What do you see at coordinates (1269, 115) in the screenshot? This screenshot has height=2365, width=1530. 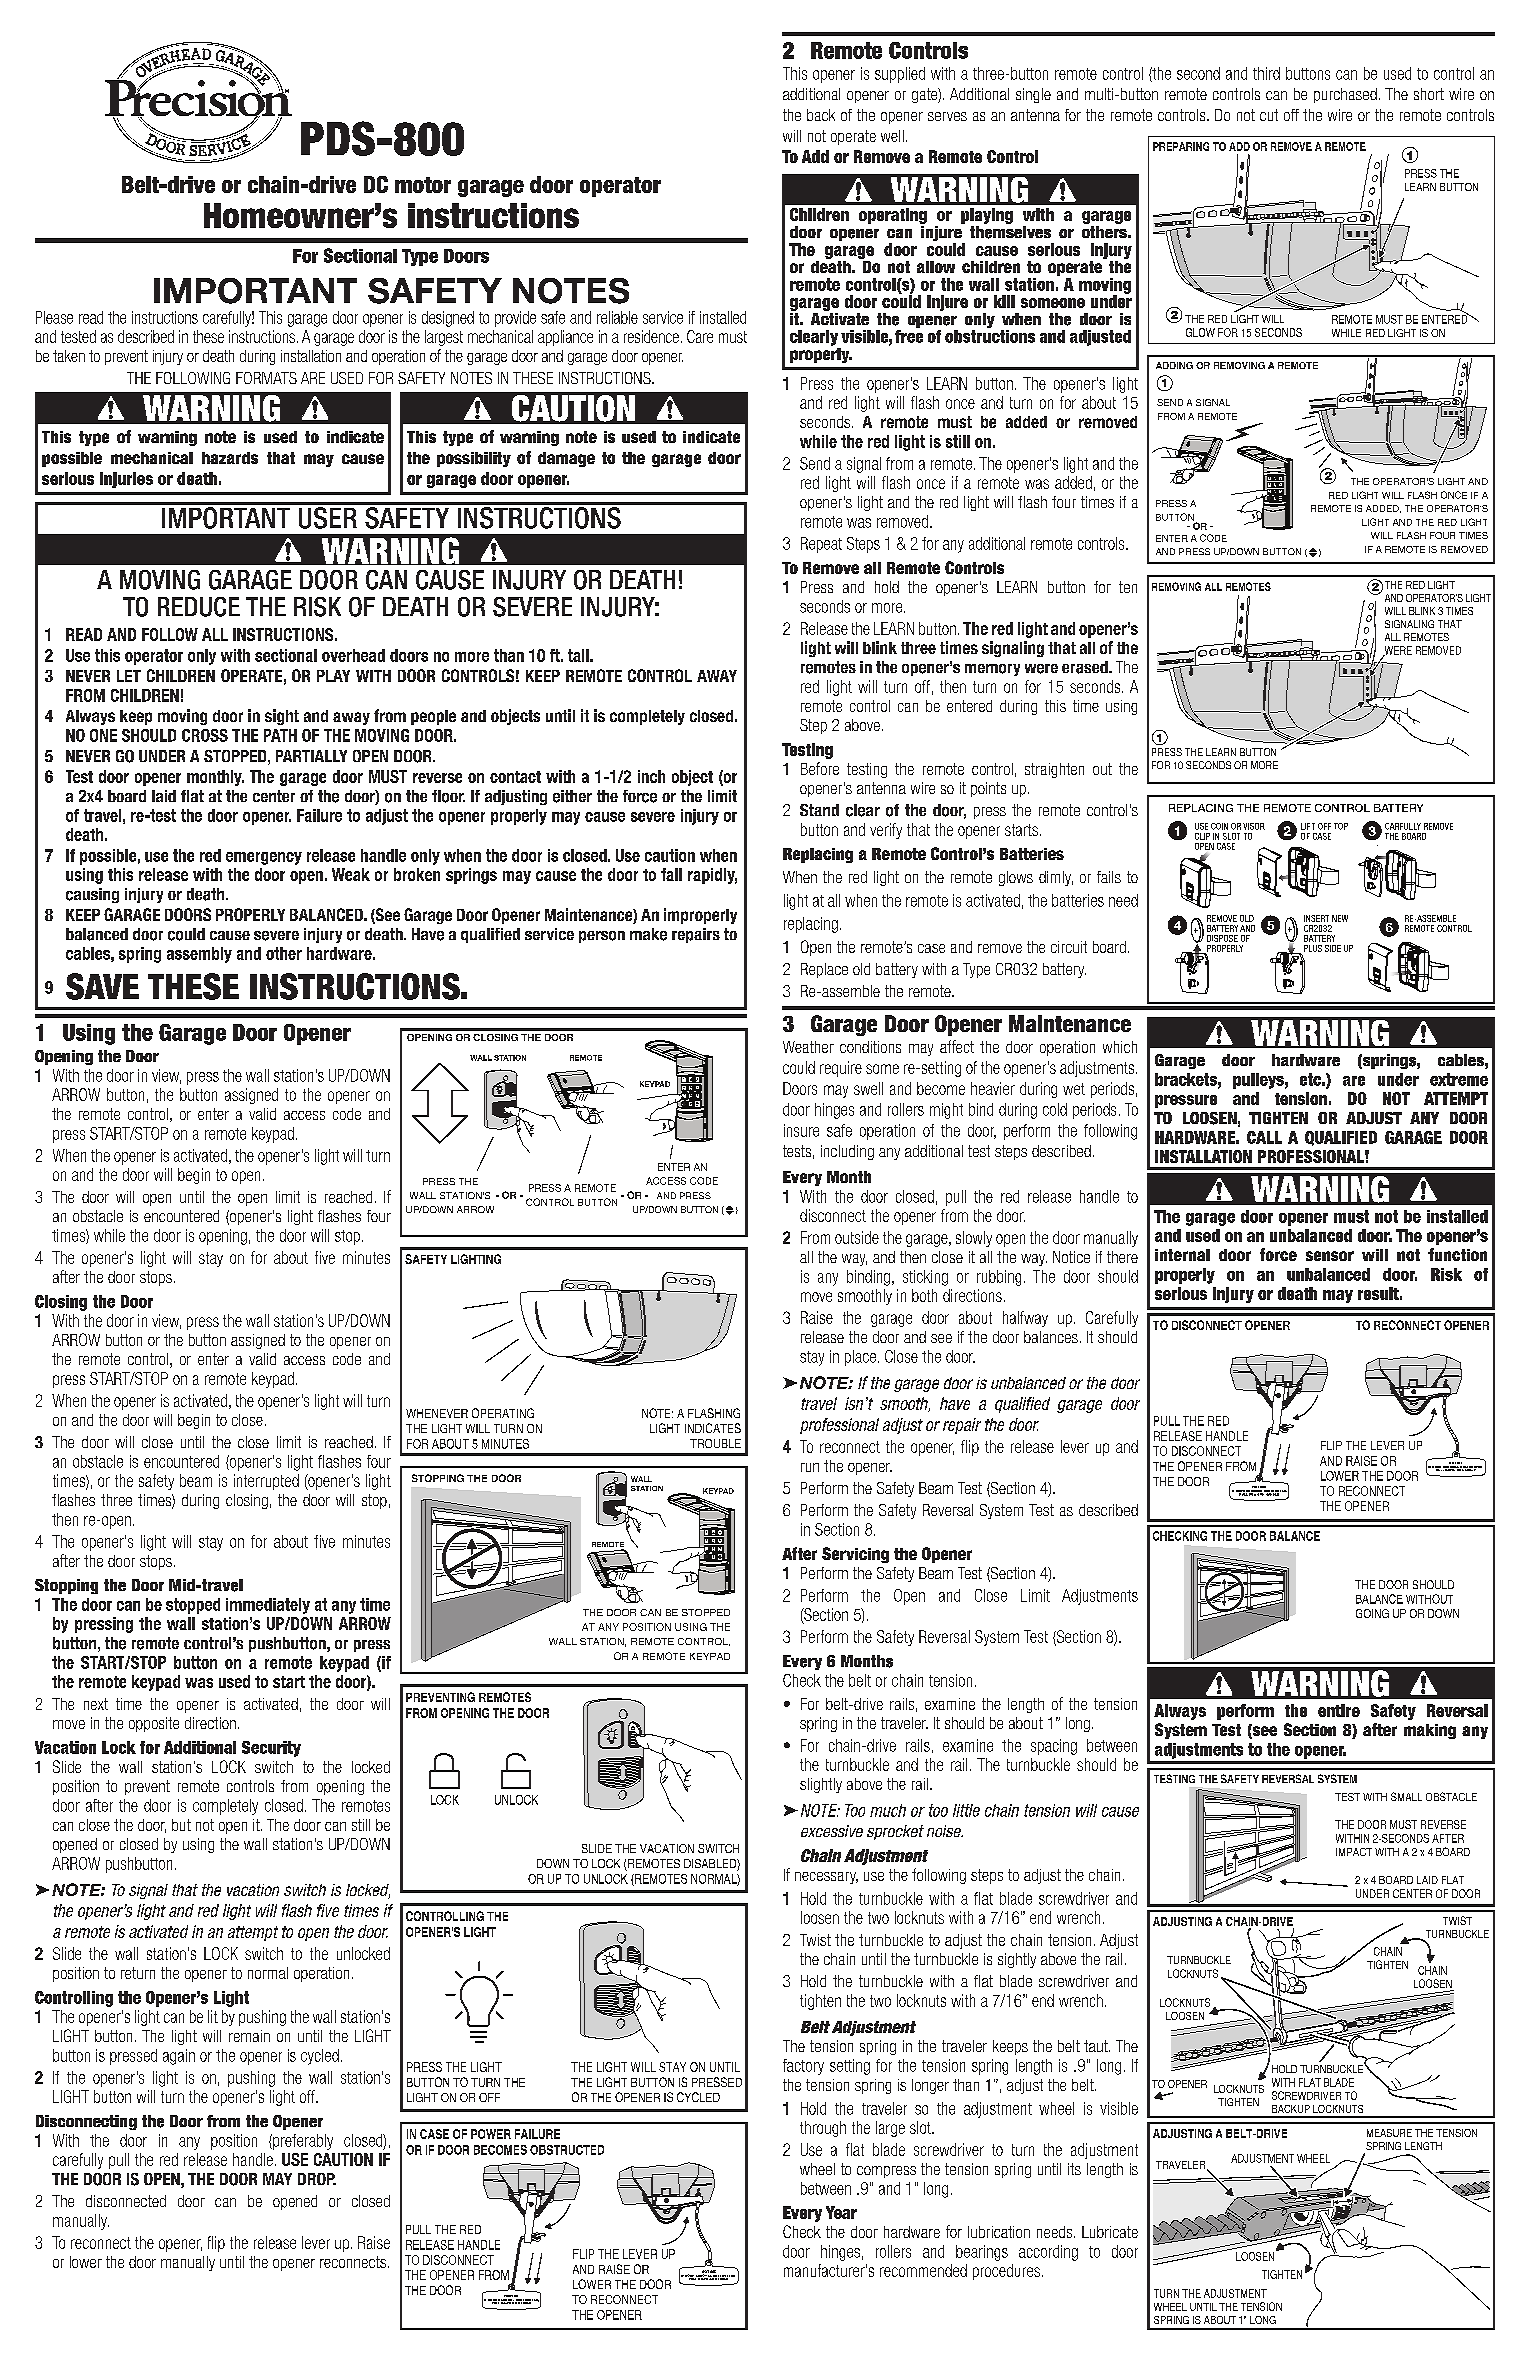 I see `cut` at bounding box center [1269, 115].
